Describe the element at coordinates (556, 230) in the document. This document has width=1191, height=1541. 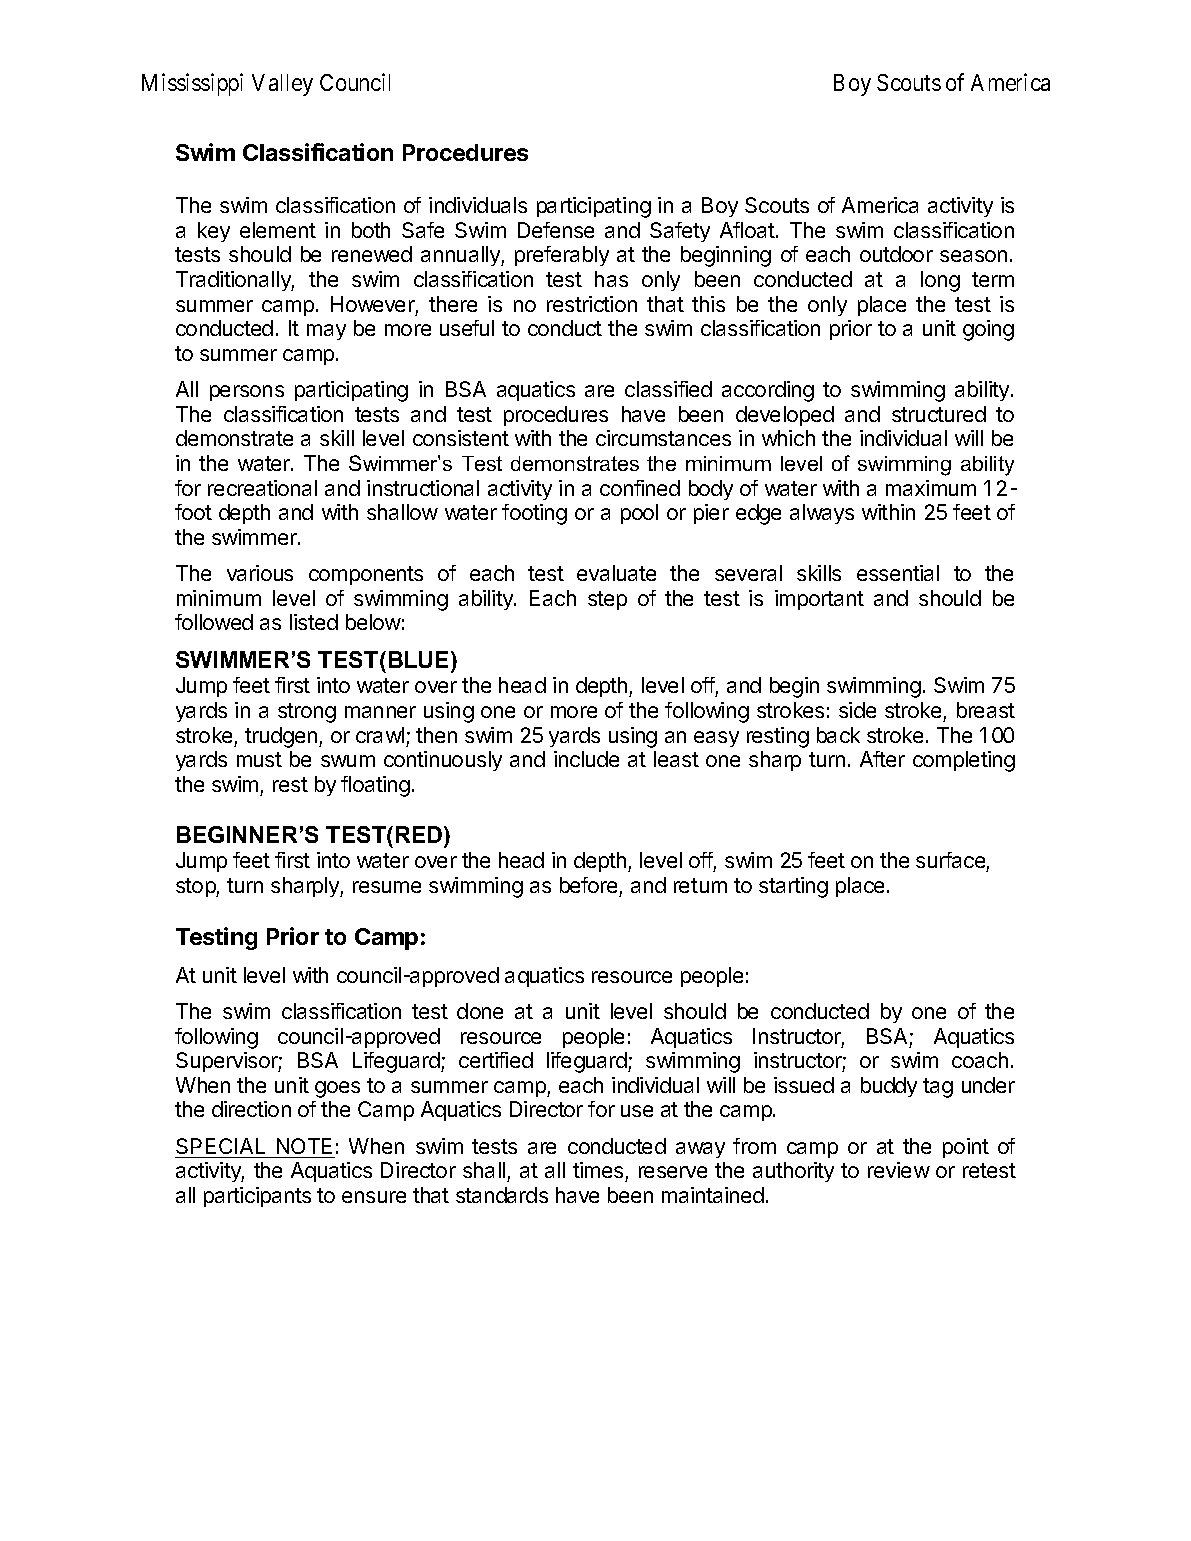
I see `Defense` at that location.
